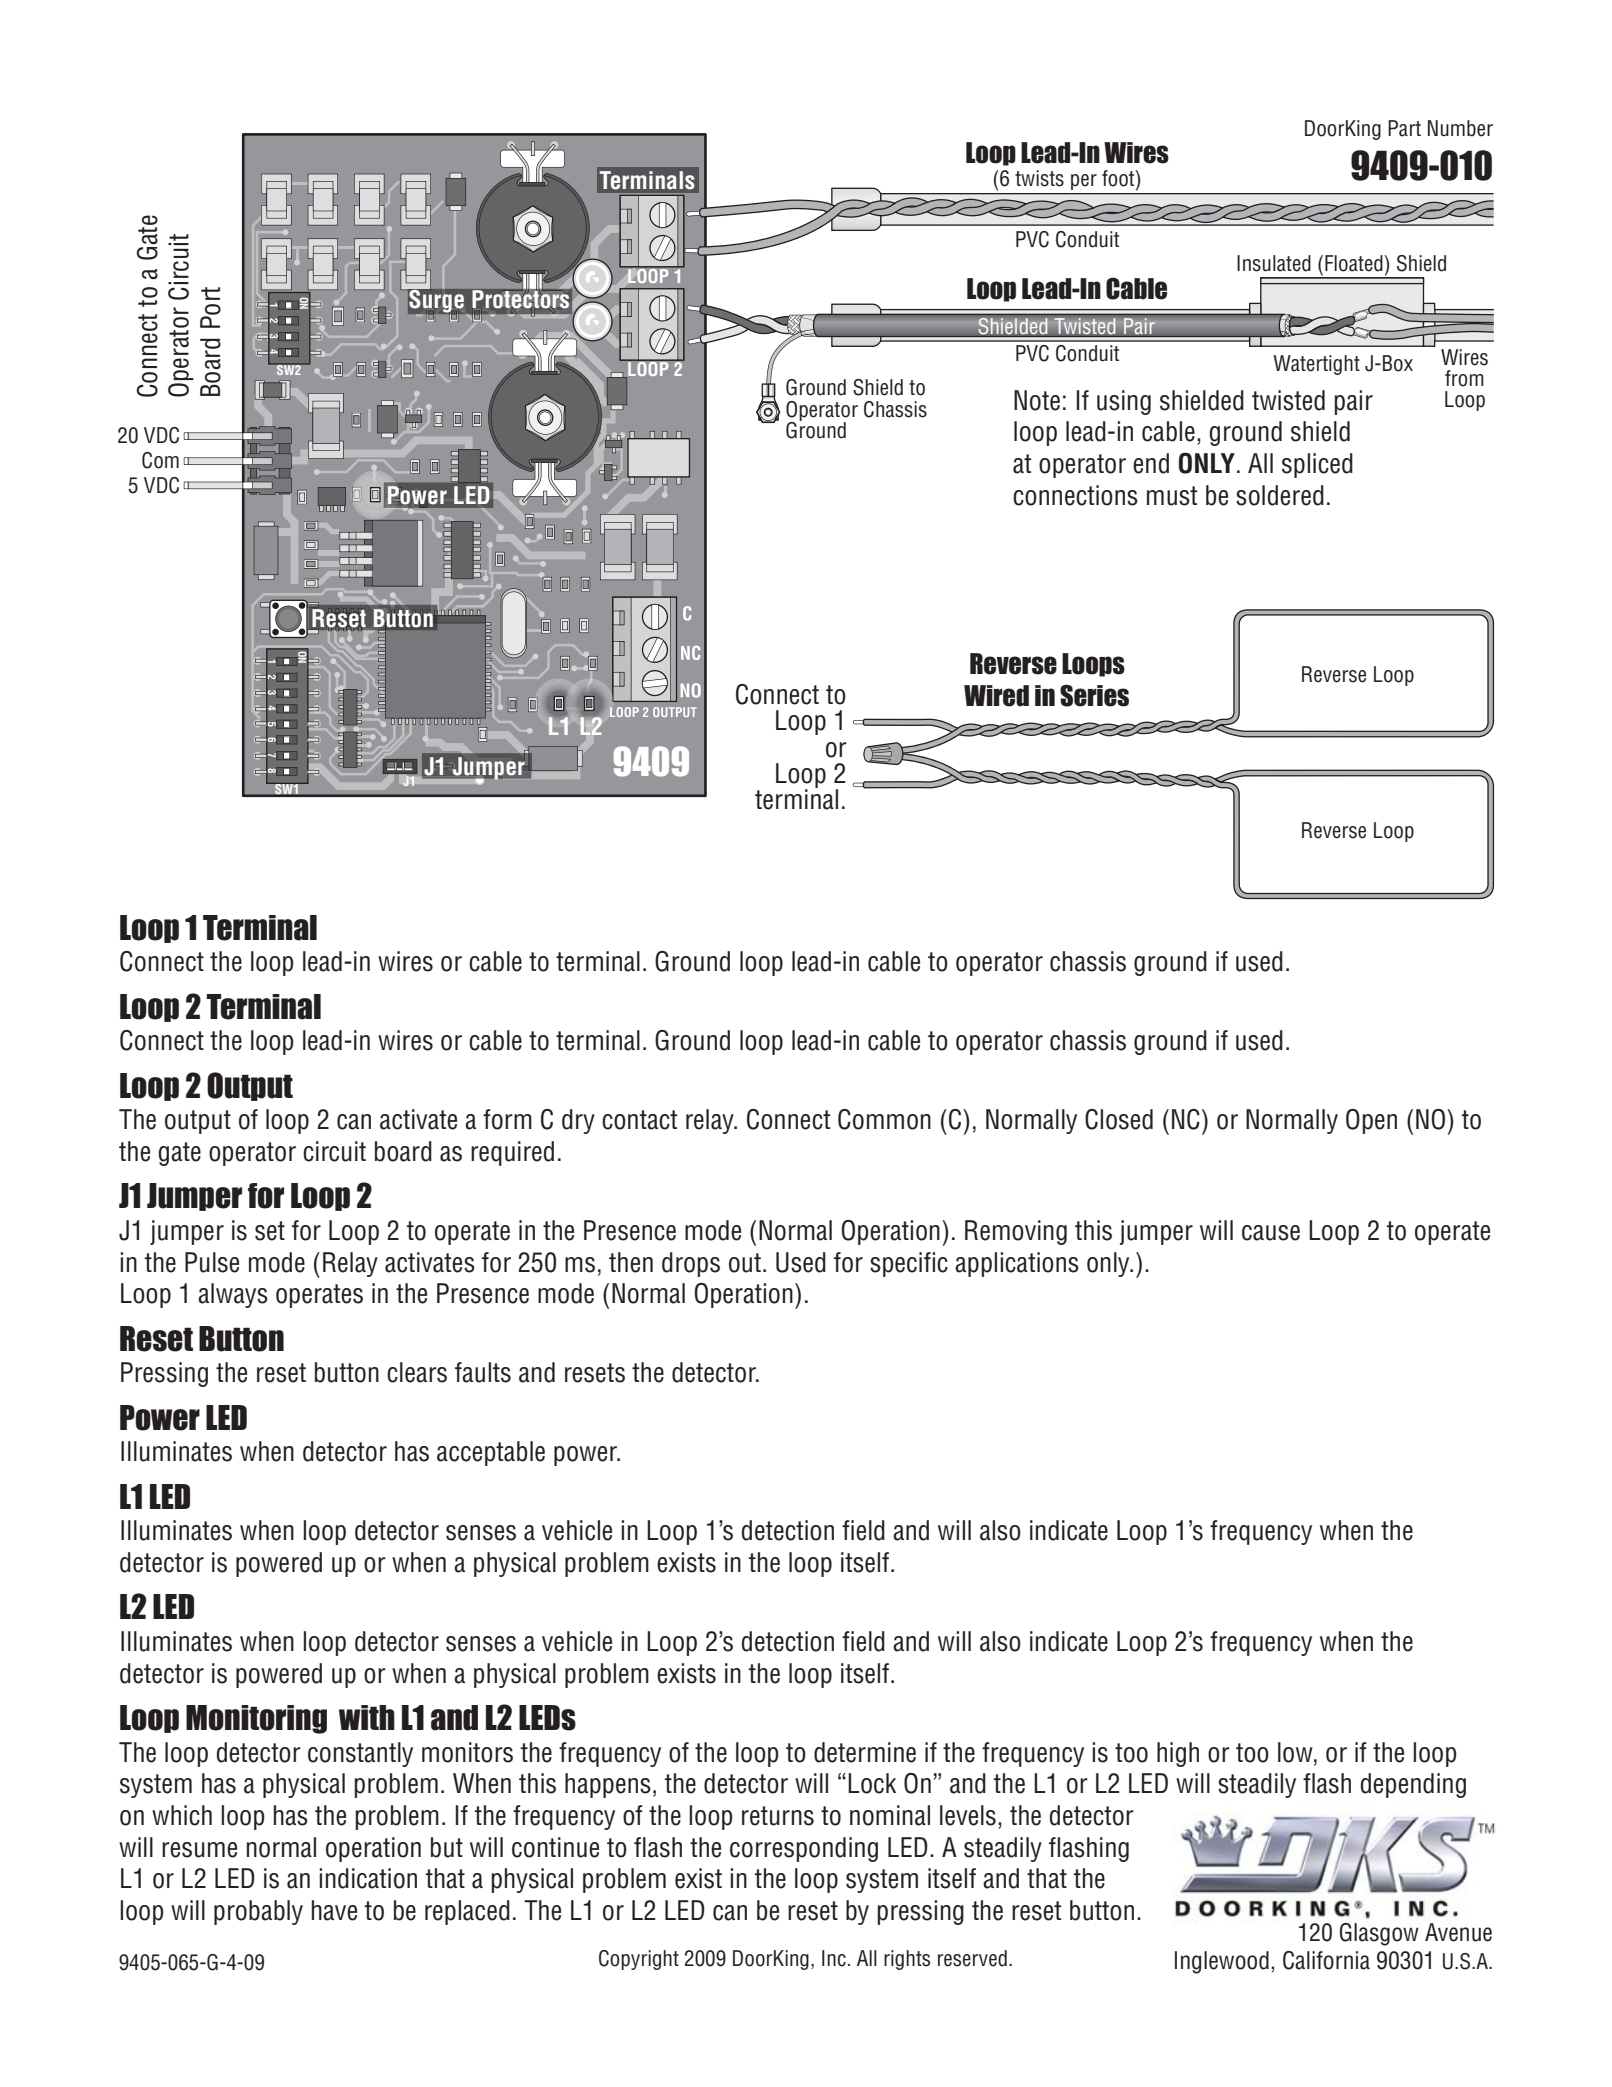  Describe the element at coordinates (507, 1119) in the screenshot. I see `form` at that location.
